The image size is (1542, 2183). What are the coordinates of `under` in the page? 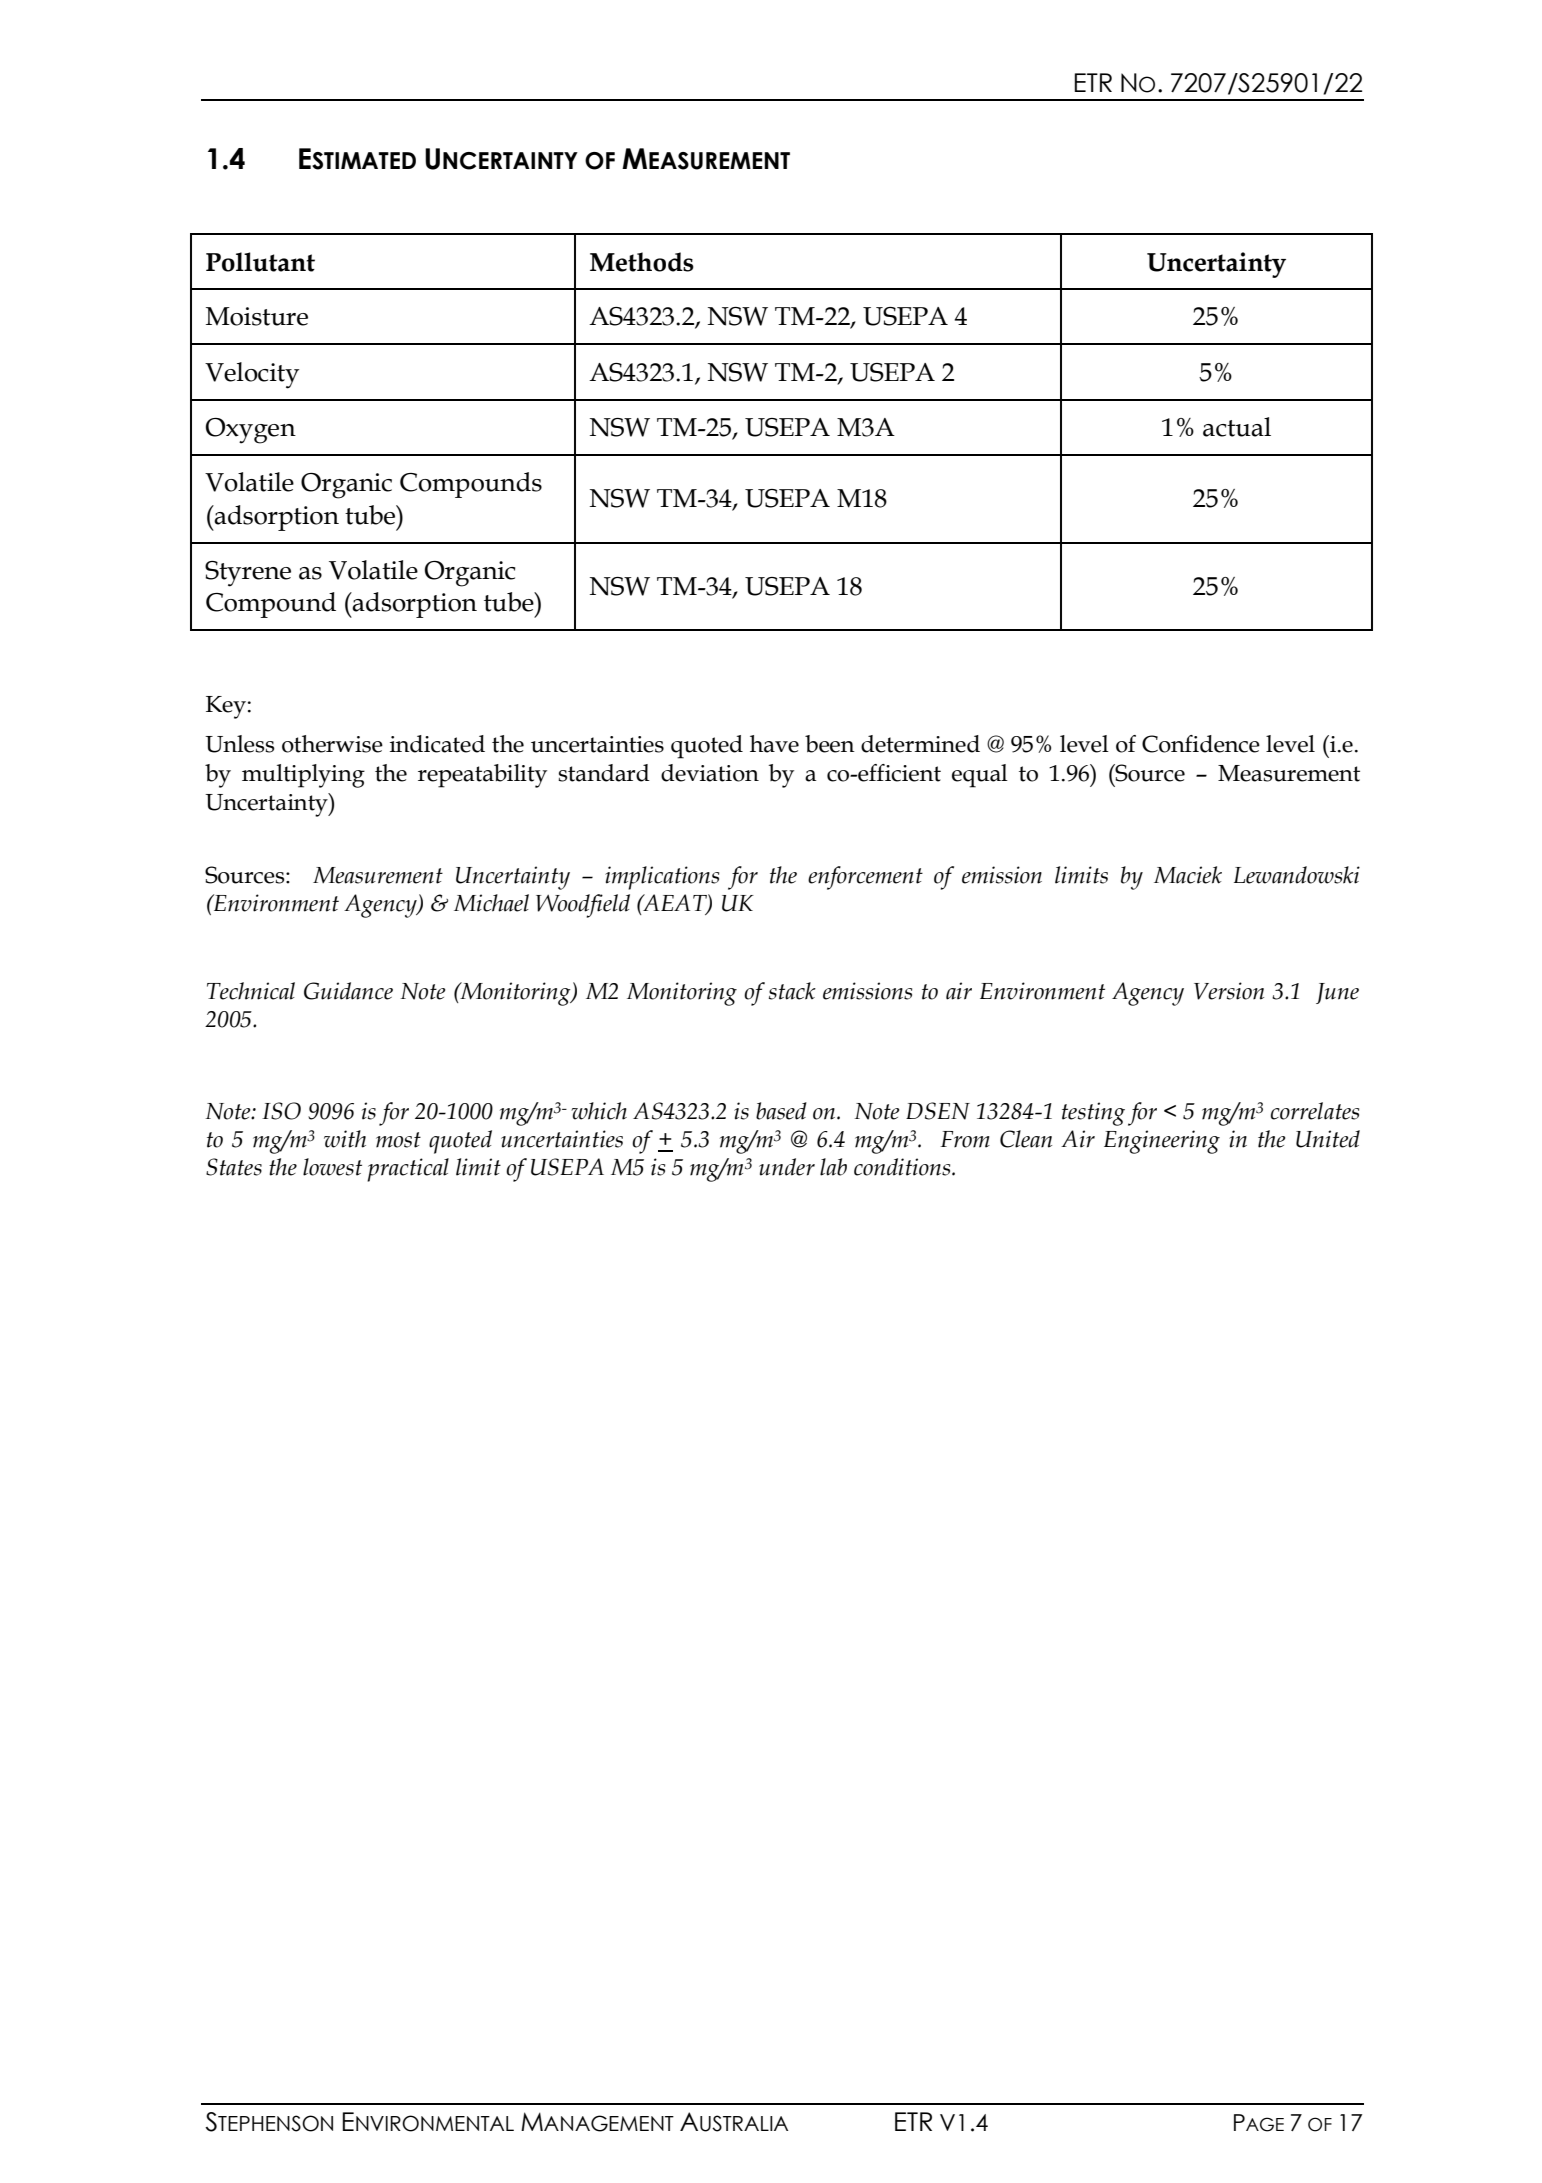 It's located at (787, 1167).
